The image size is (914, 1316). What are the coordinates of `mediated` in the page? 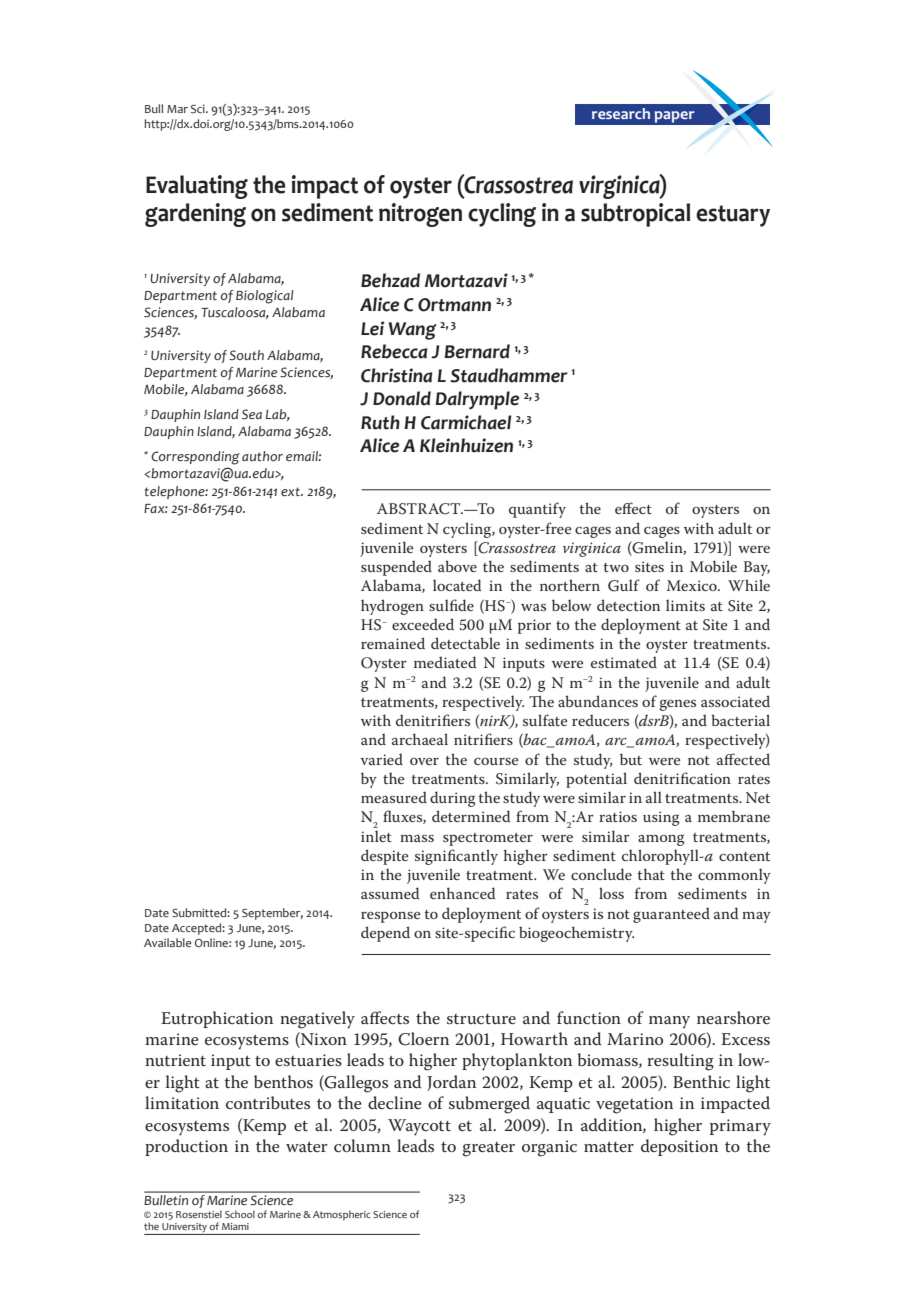 It's located at (445, 662).
